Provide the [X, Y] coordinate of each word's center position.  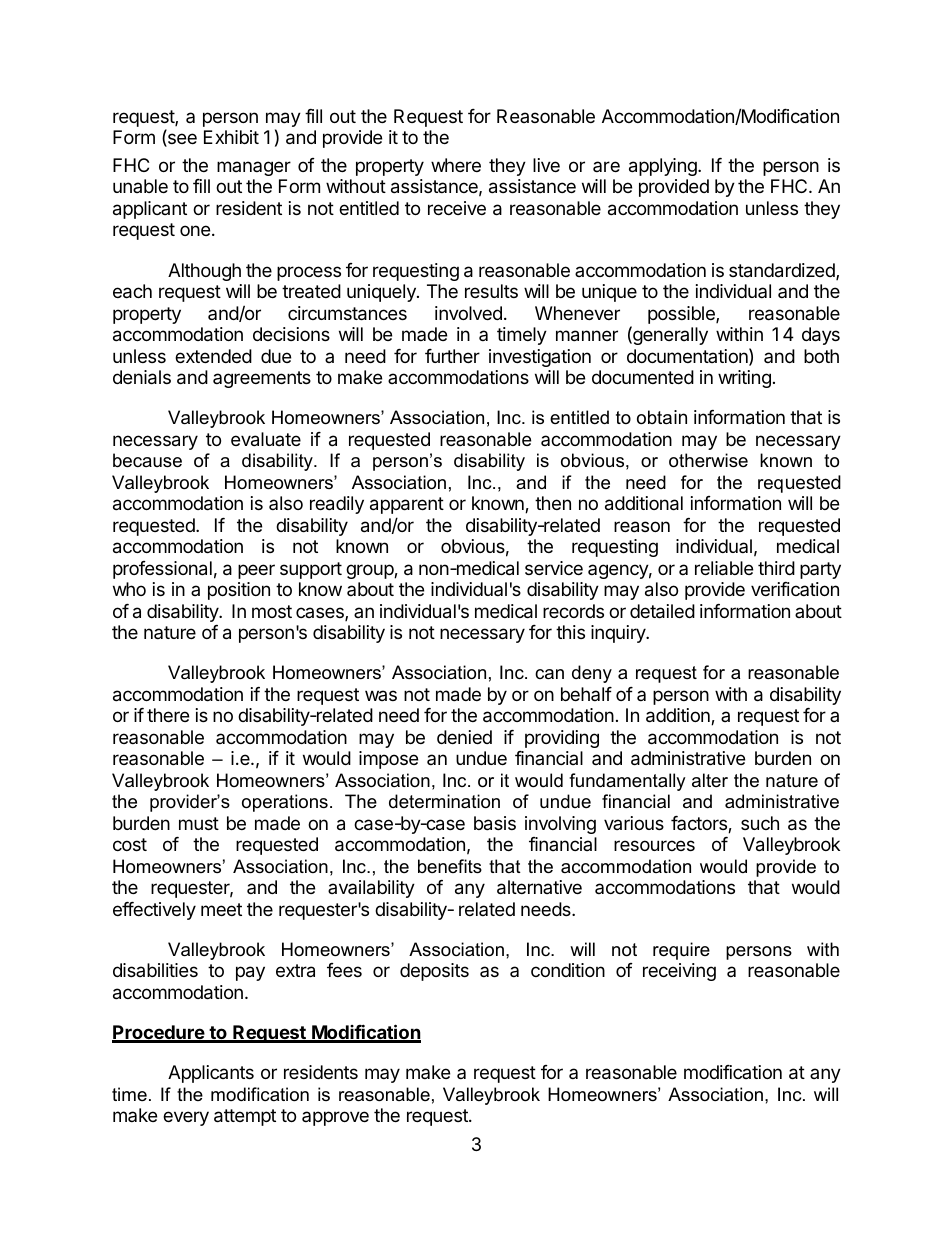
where [456, 165]
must [199, 823]
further [452, 356]
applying [664, 167]
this [570, 632]
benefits [450, 866]
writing [744, 379]
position [239, 591]
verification [795, 589]
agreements [262, 379]
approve [335, 1118]
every [186, 1118]
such [760, 823]
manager [254, 168]
